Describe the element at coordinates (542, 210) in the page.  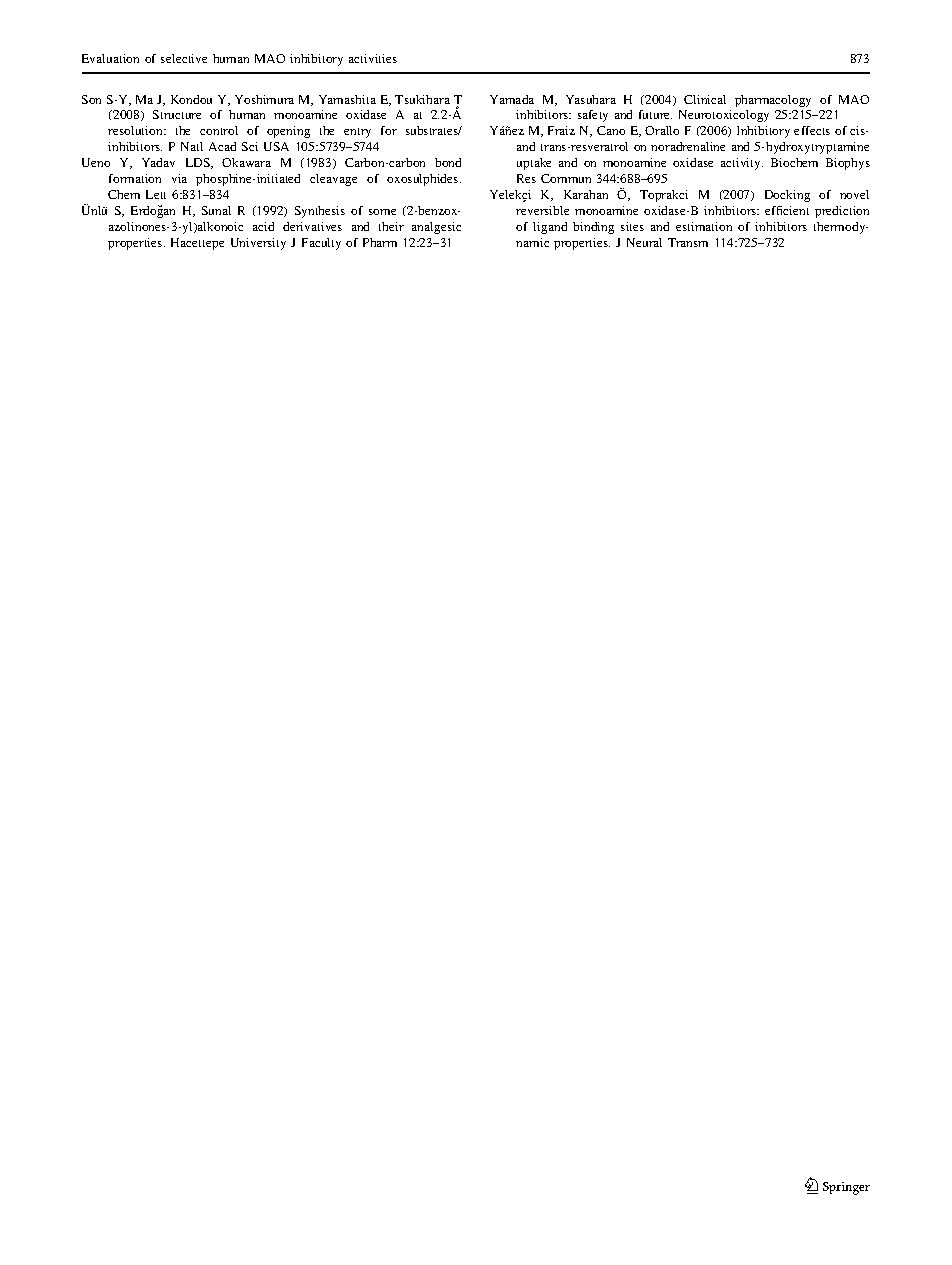
I see `reversible` at that location.
